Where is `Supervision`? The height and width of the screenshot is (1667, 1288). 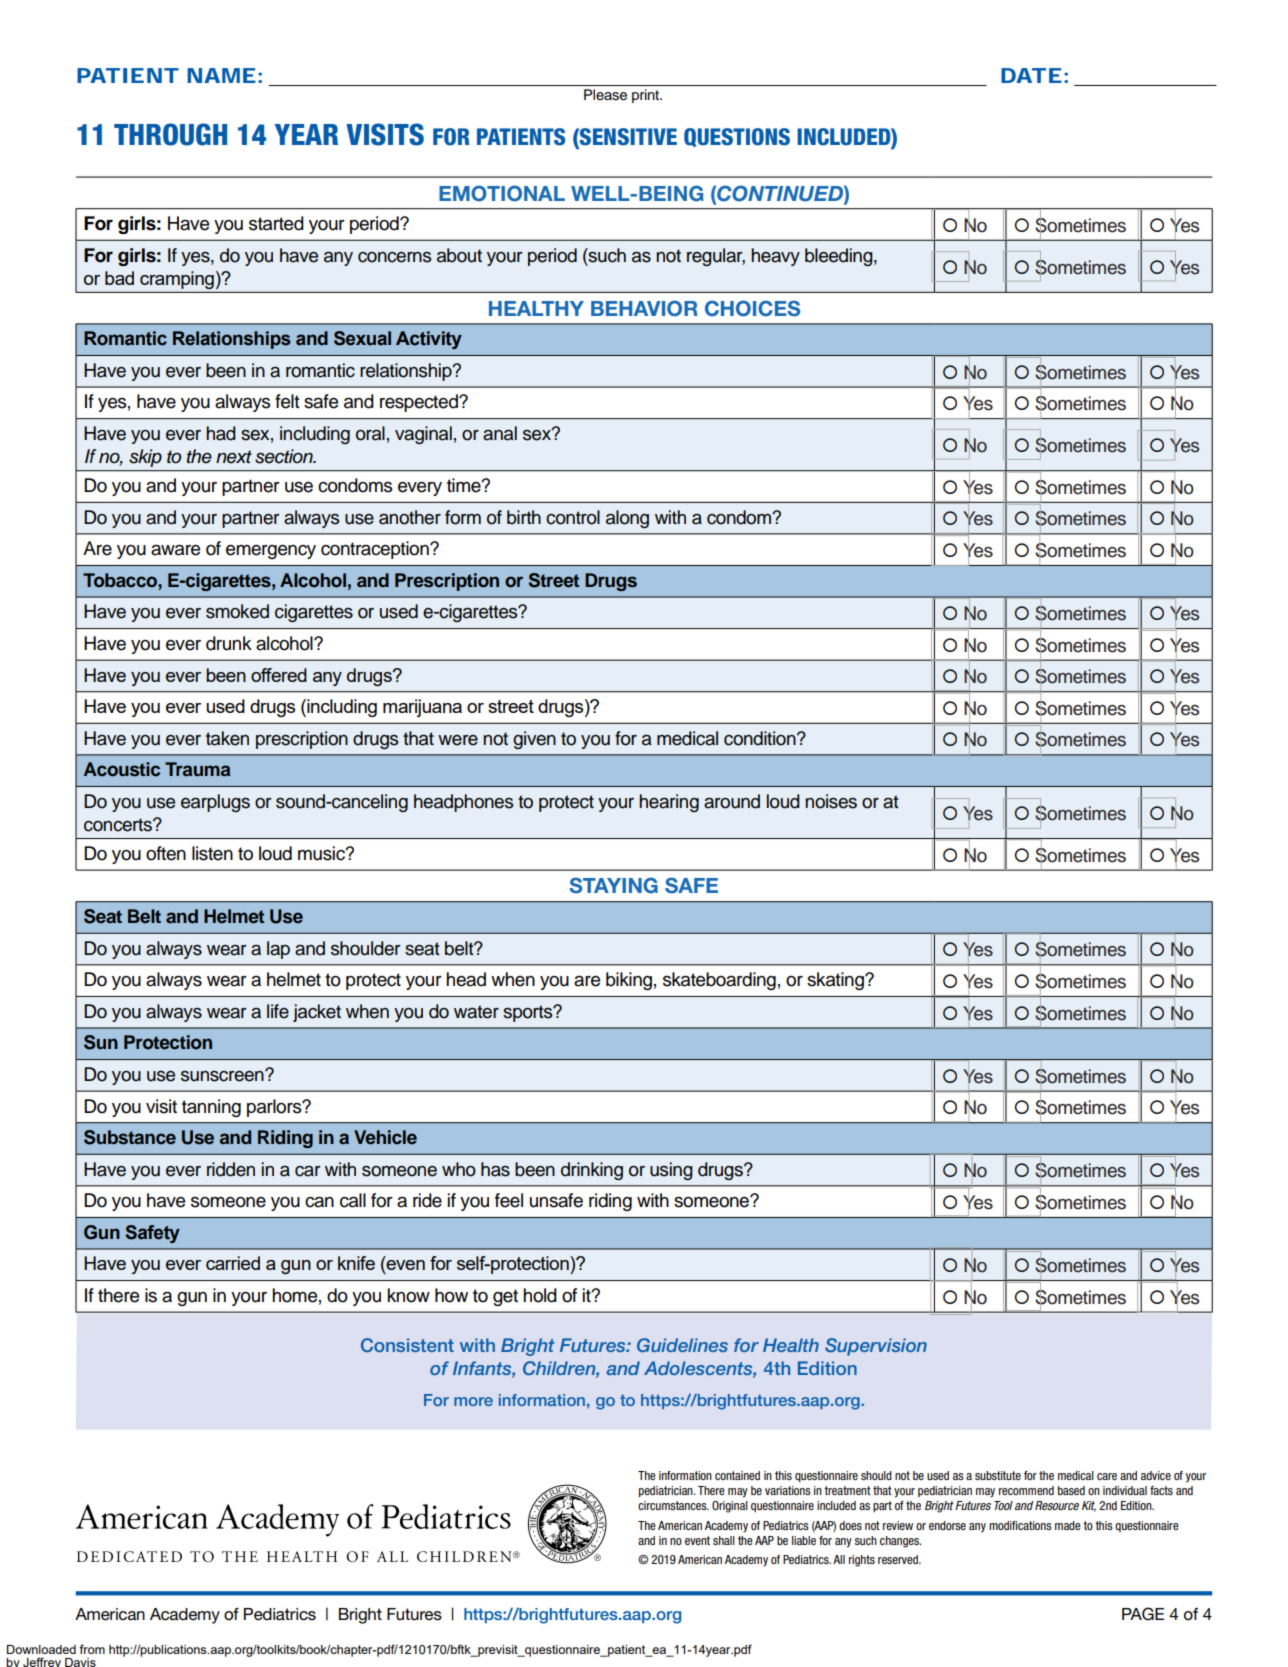
Supervision is located at coordinates (876, 1347).
